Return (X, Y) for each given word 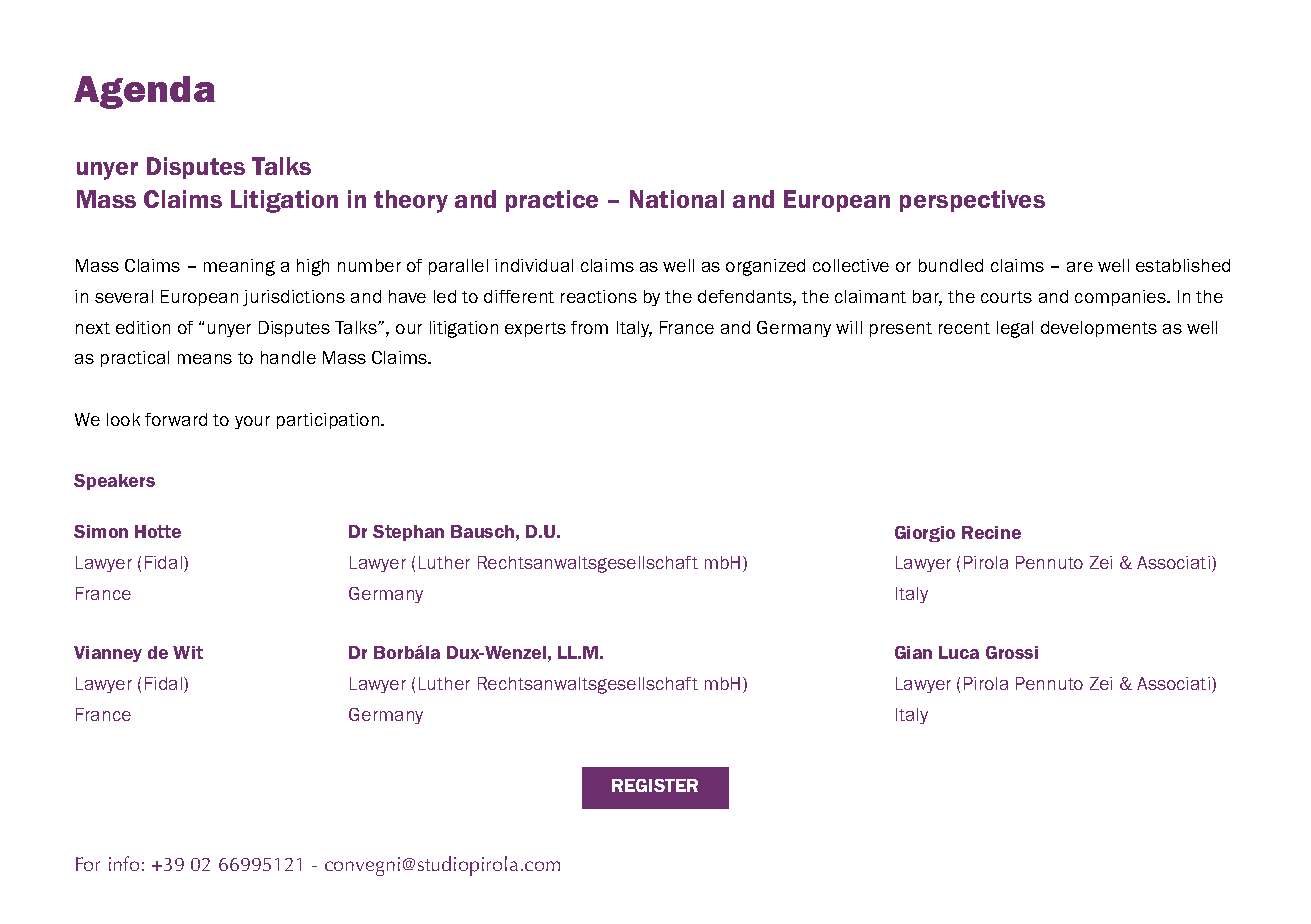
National (677, 199)
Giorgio (925, 534)
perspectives (972, 201)
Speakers (114, 482)
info (124, 863)
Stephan (408, 533)
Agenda (144, 92)
